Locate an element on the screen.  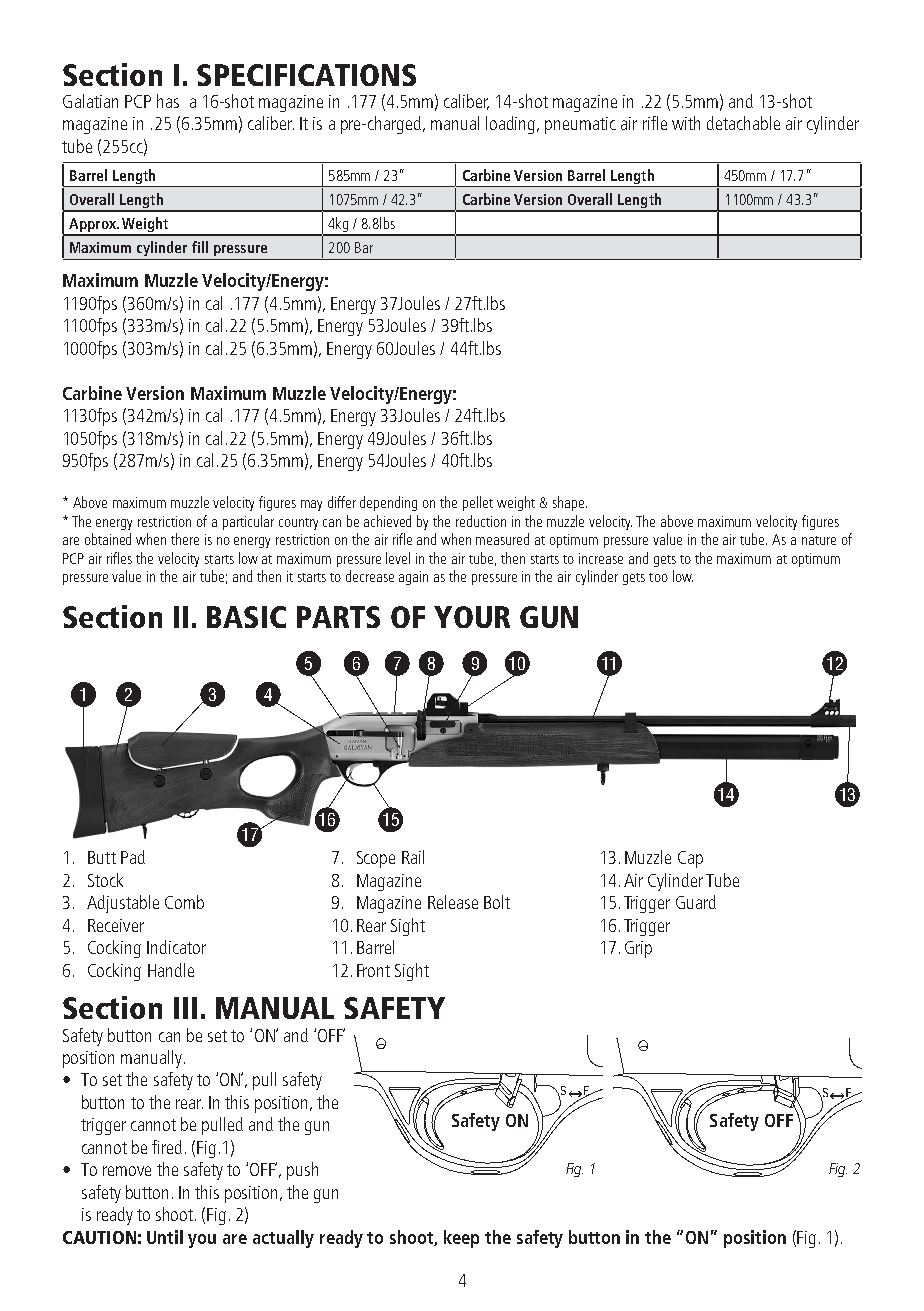
loading is located at coordinates (512, 125).
